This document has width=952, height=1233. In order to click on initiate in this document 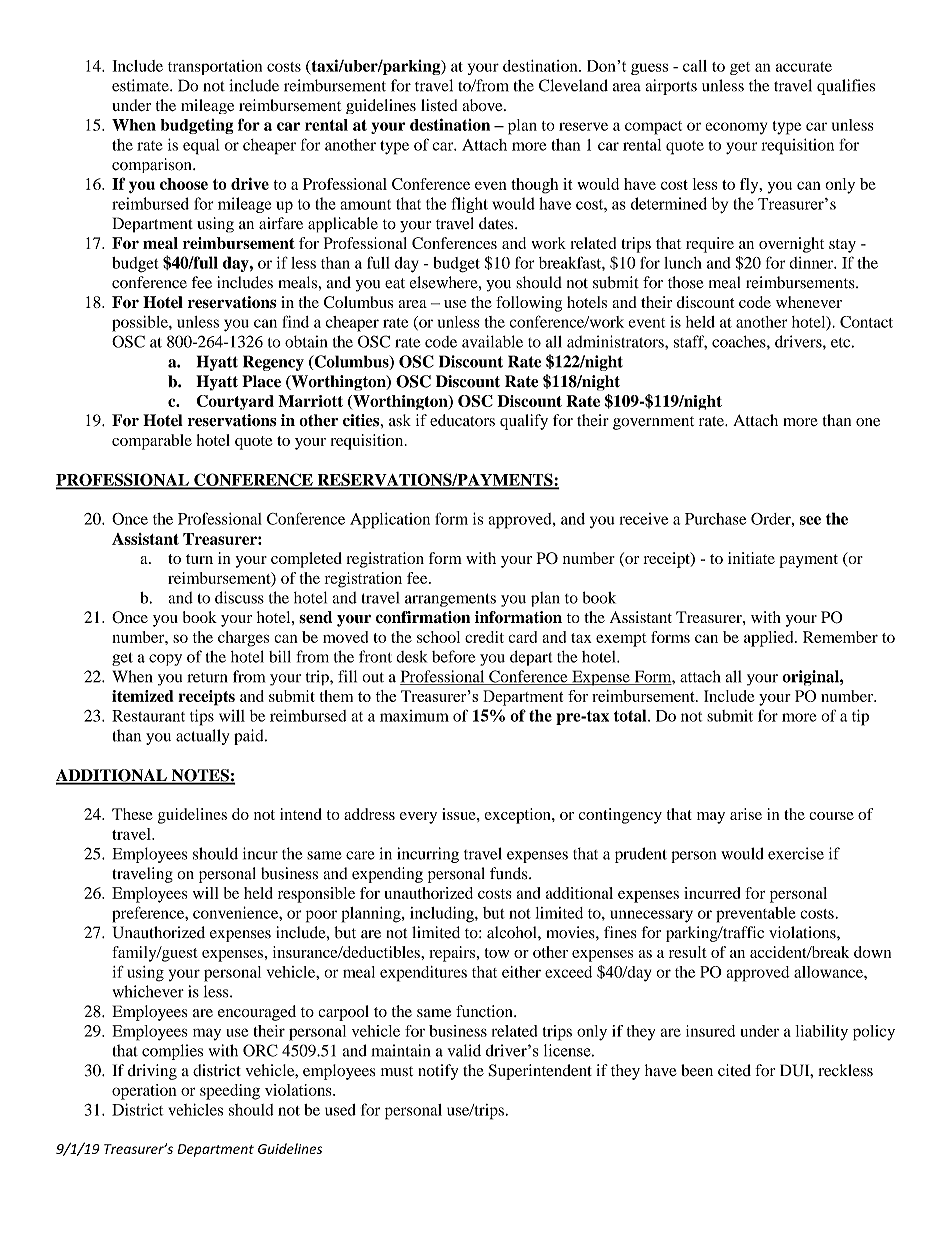, I will do `click(751, 558)`.
